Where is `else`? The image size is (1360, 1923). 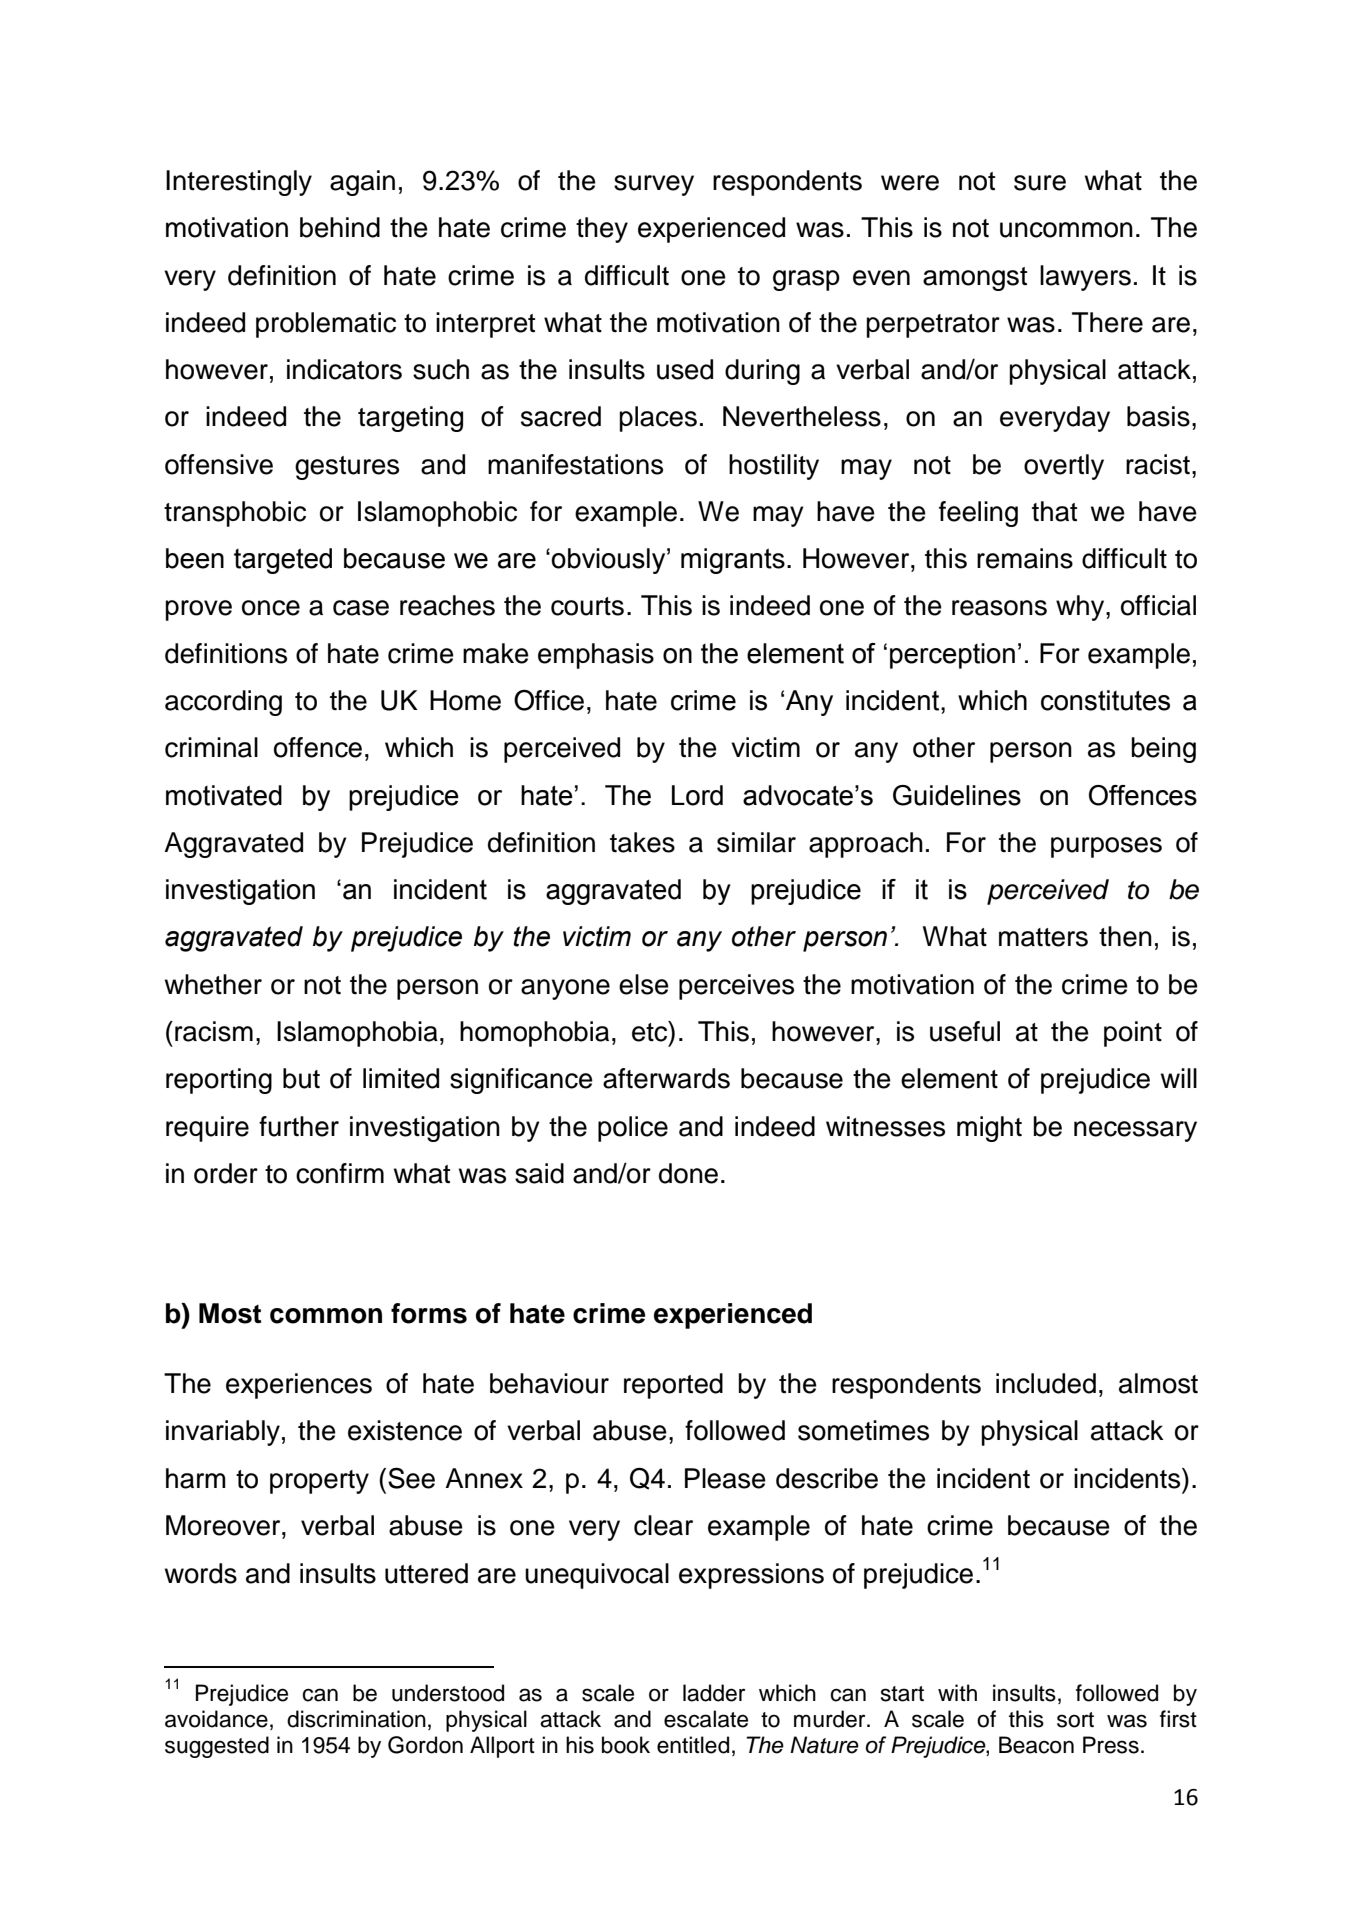
else is located at coordinates (644, 984).
